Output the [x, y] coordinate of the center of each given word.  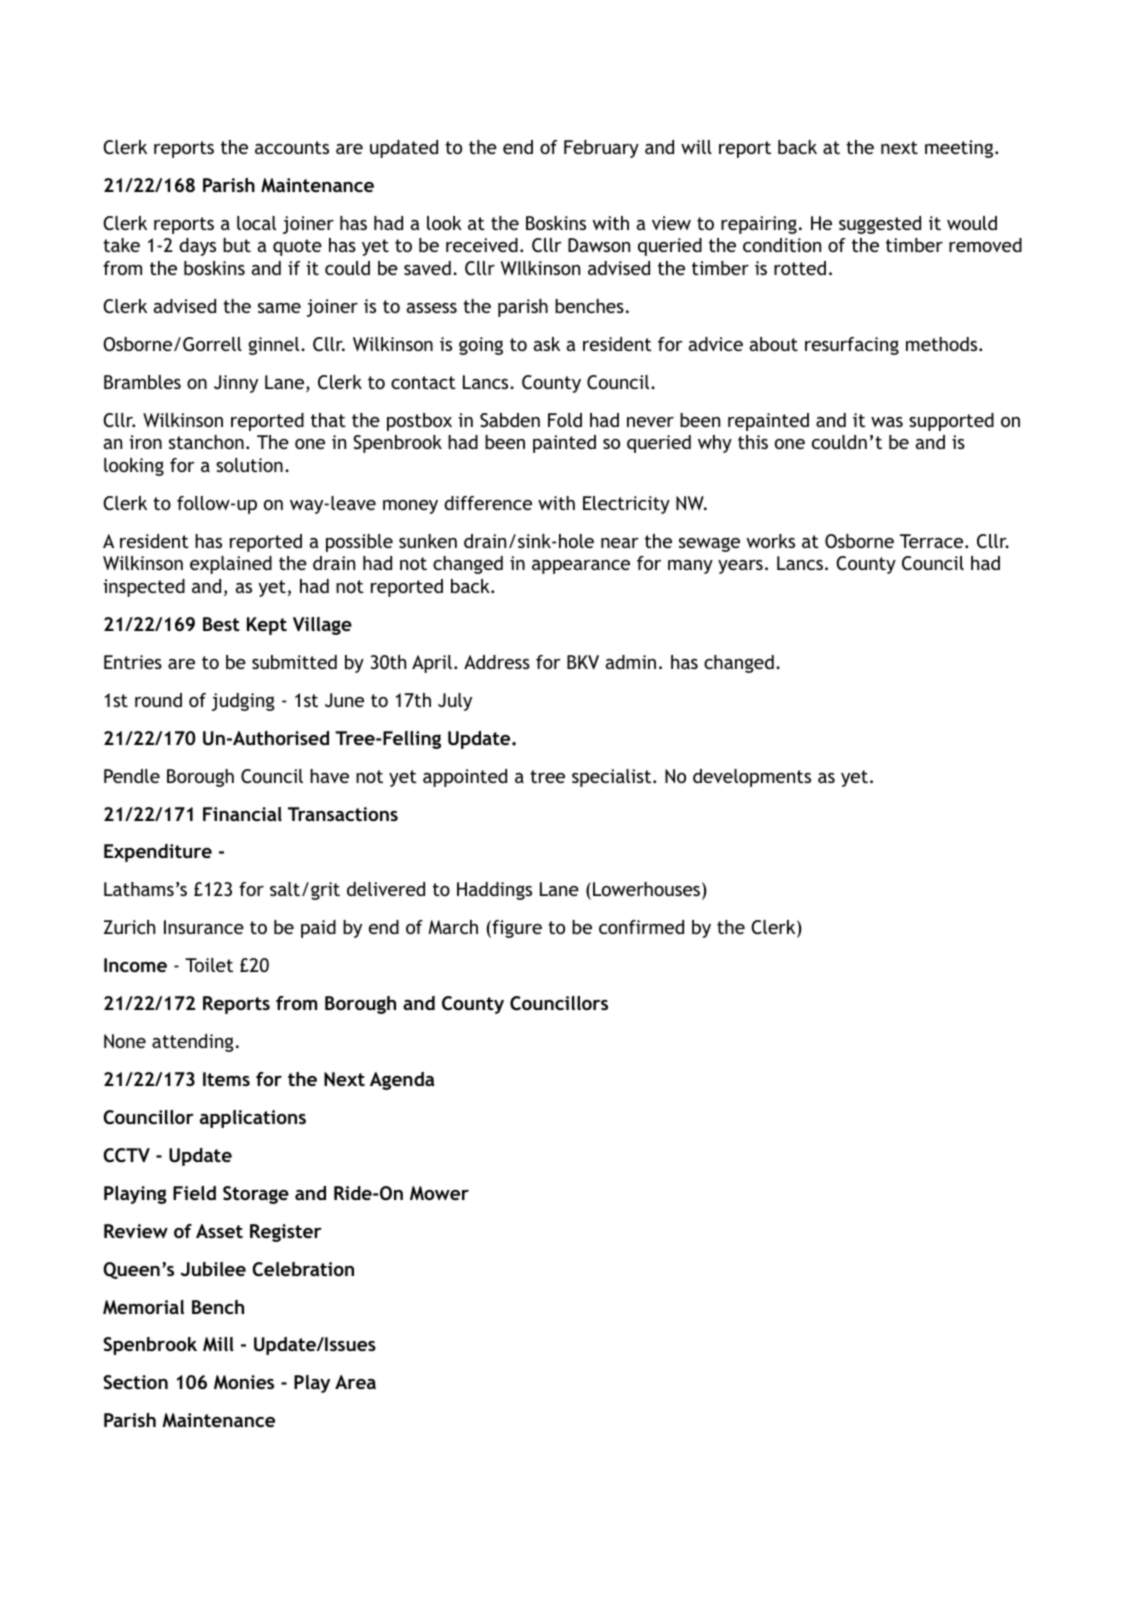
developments [752, 778]
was [887, 422]
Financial [242, 814]
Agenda [402, 1081]
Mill [218, 1344]
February [601, 149]
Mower [439, 1193]
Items [226, 1079]
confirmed [641, 927]
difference [488, 503]
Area [355, 1382]
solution [249, 465]
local [256, 223]
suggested [880, 225]
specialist [613, 778]
